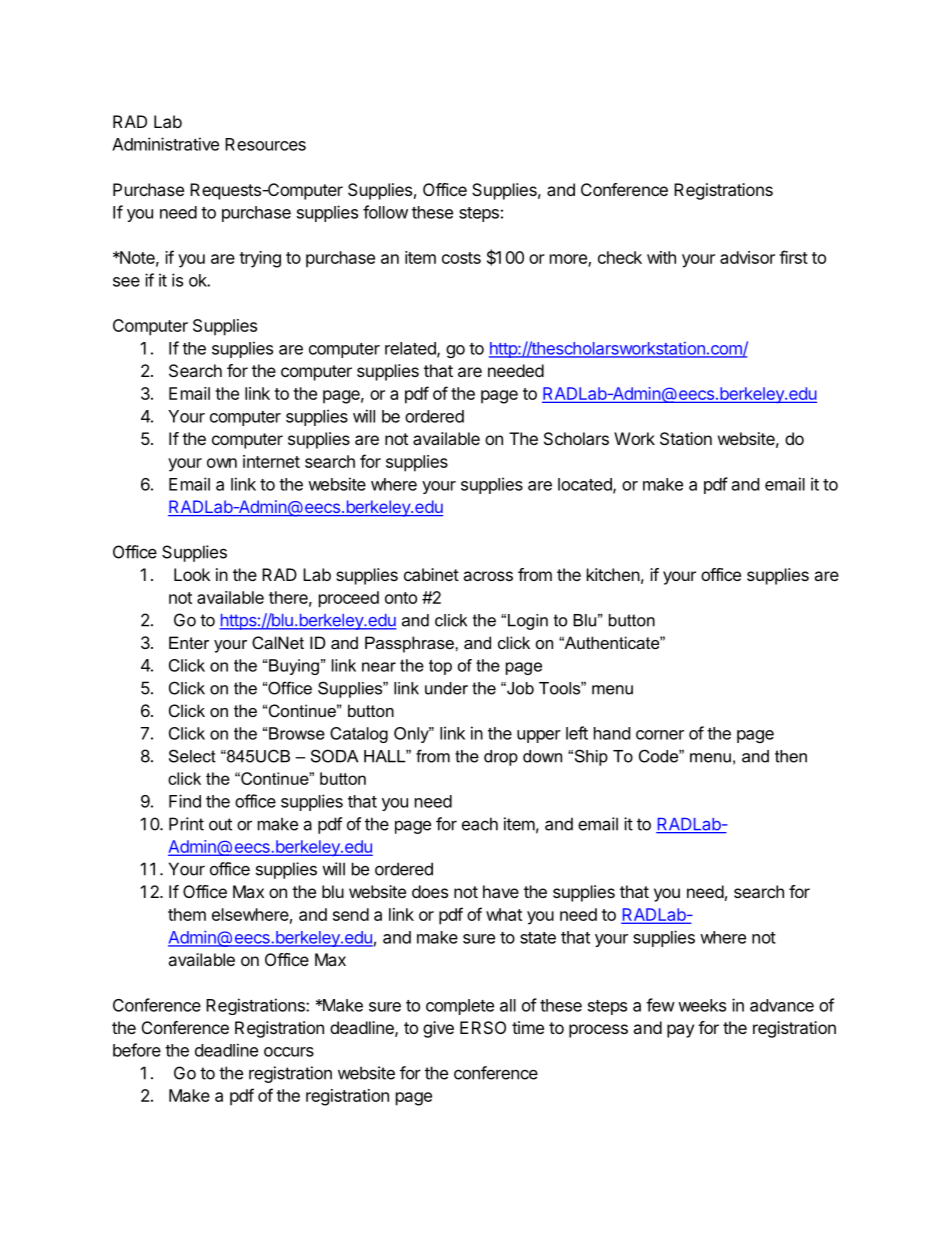  I want to click on Select, so click(192, 756).
